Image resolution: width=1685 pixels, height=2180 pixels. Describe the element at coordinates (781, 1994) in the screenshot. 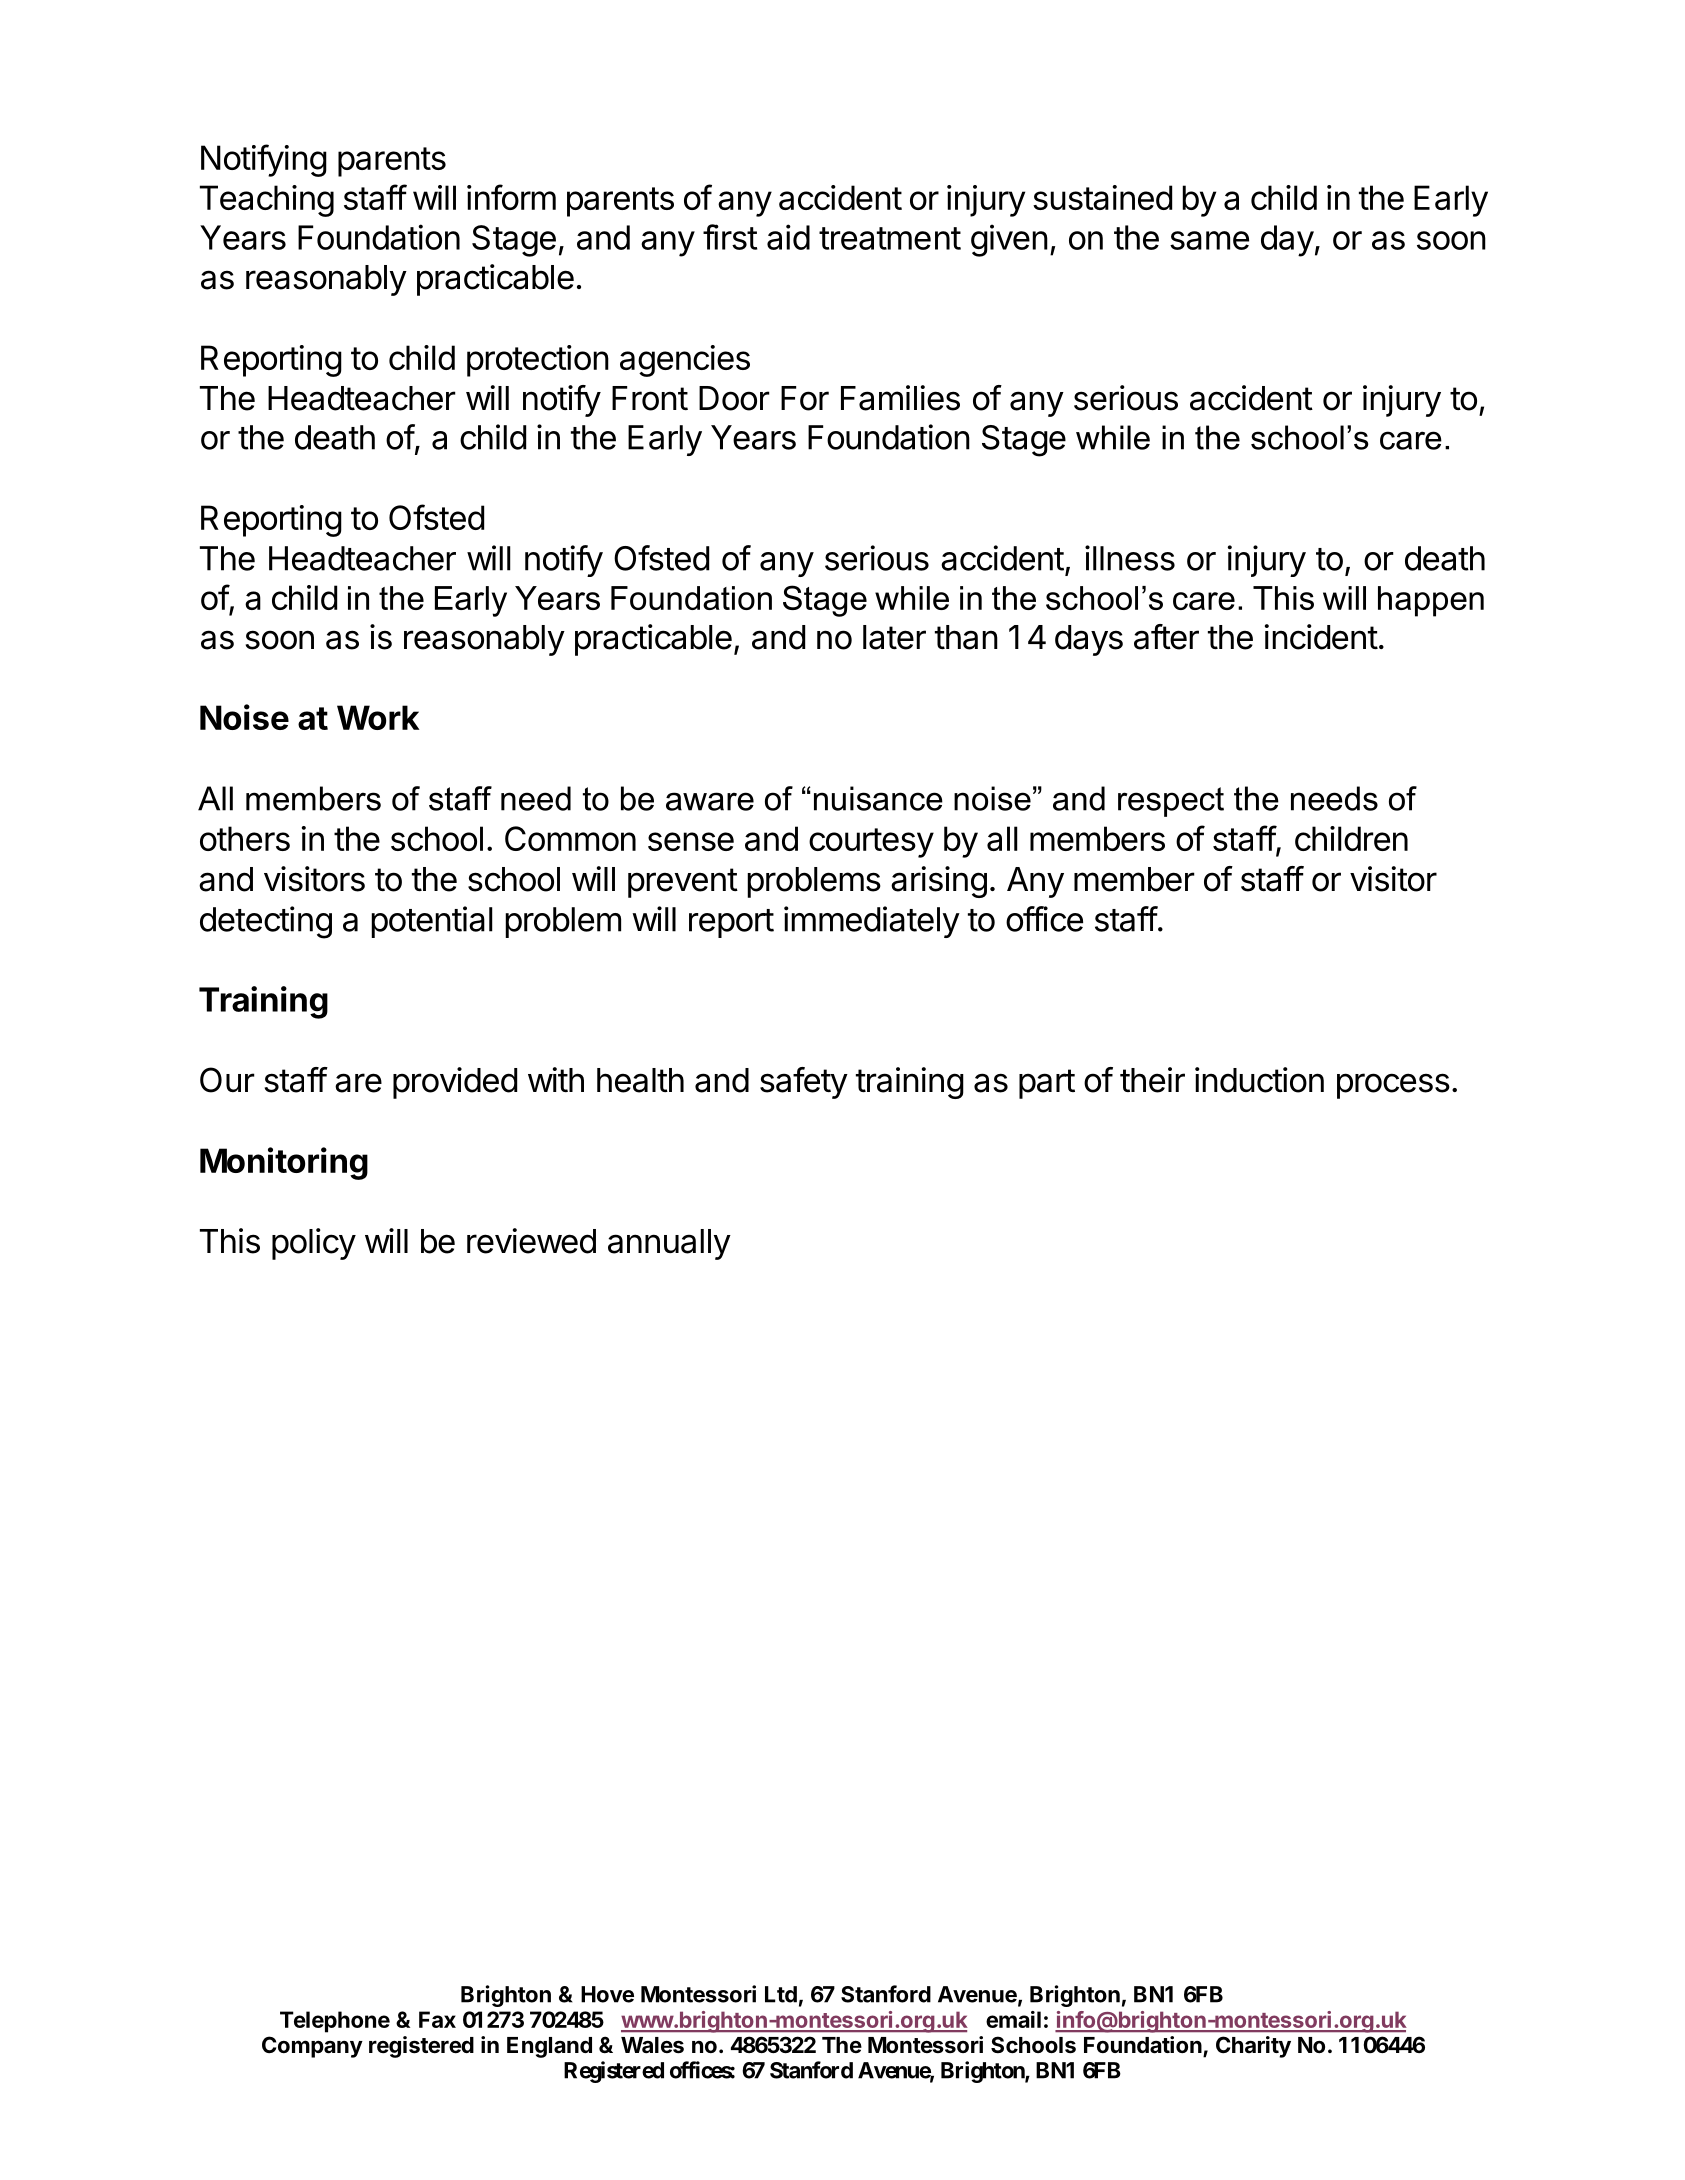

I see `Ltd` at that location.
